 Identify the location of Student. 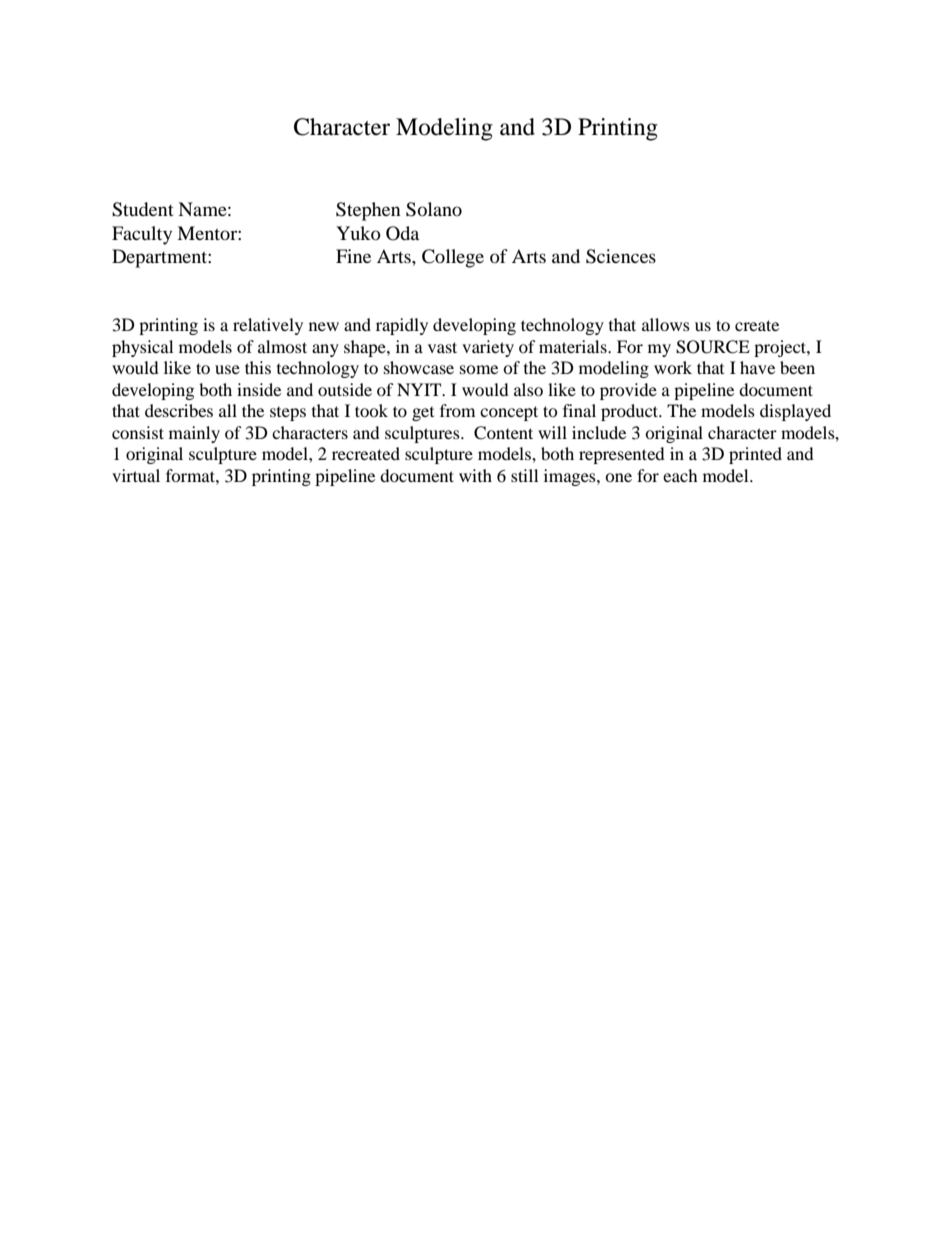
(143, 209).
